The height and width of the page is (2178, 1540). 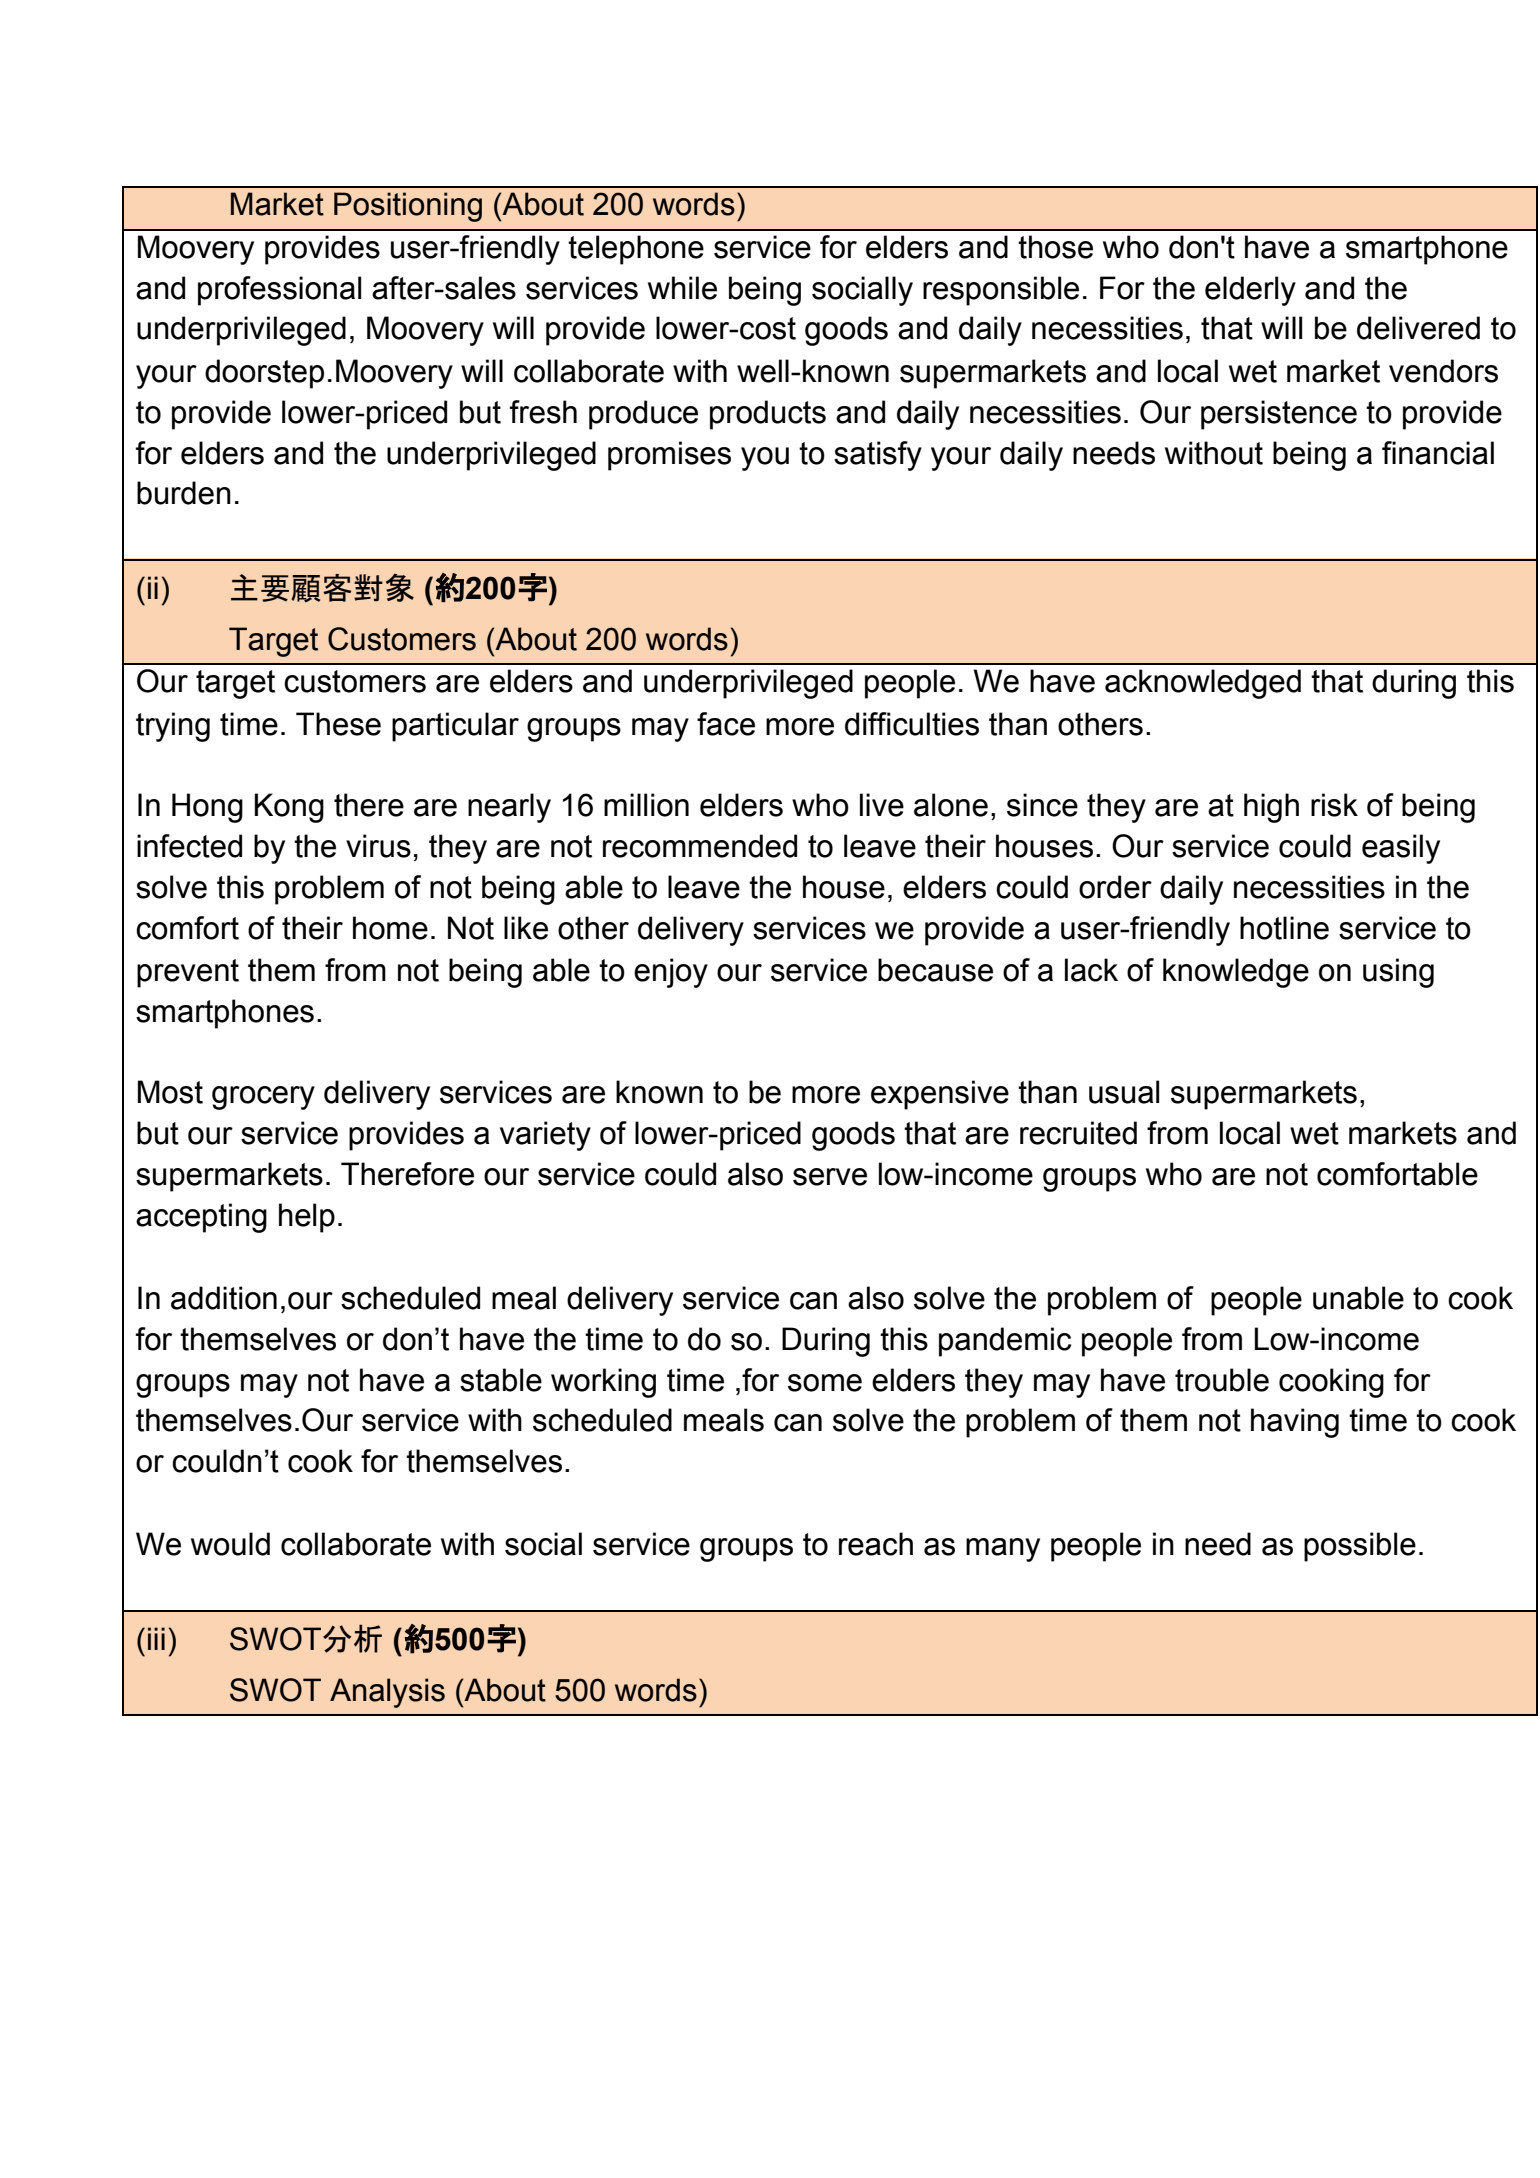 What do you see at coordinates (307, 1218) in the page?
I see `help` at bounding box center [307, 1218].
